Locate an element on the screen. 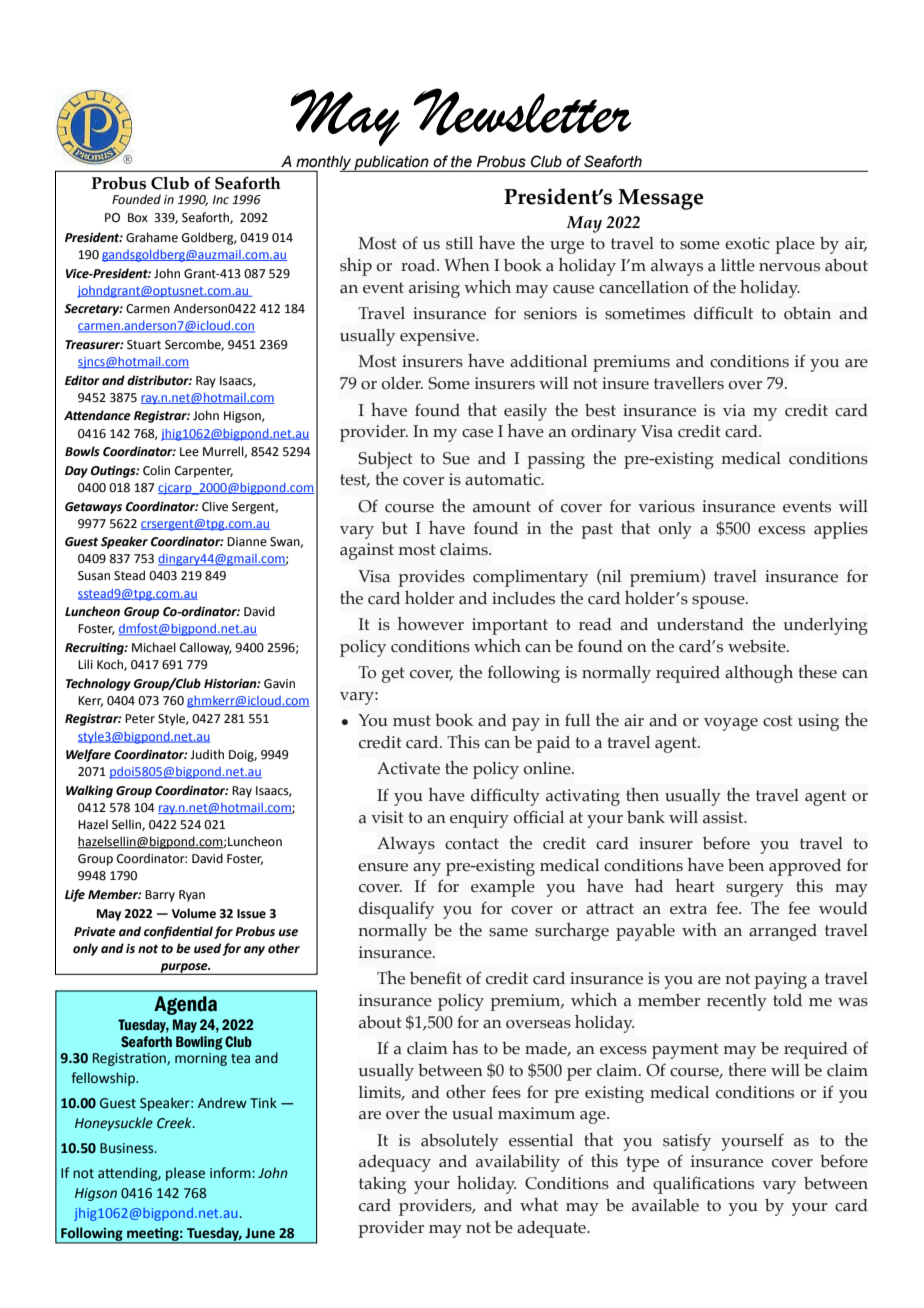 The width and height of the screenshot is (924, 1308). availability is located at coordinates (518, 1163).
